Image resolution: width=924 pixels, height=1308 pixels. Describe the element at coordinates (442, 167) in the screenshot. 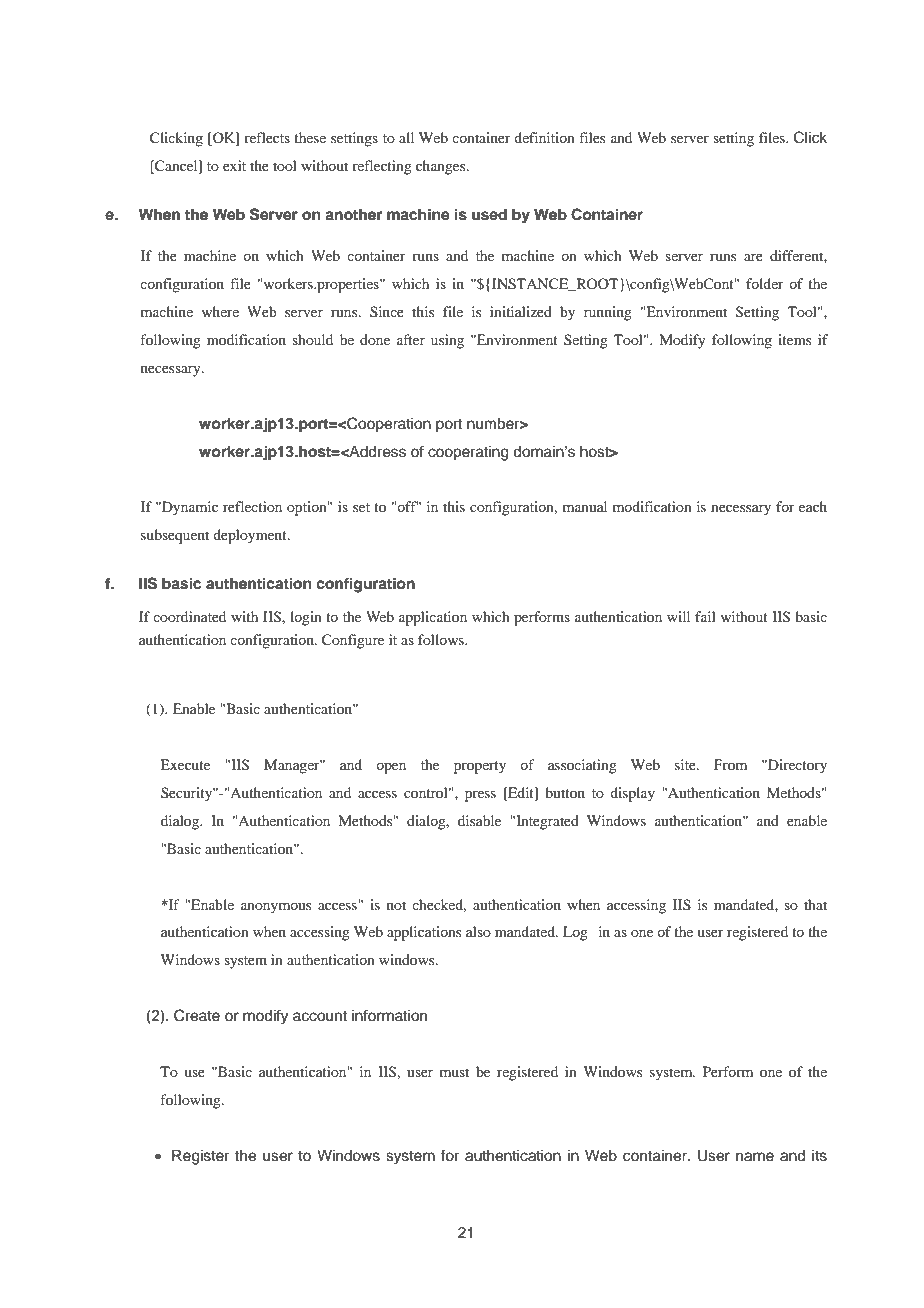

I see `changes` at that location.
